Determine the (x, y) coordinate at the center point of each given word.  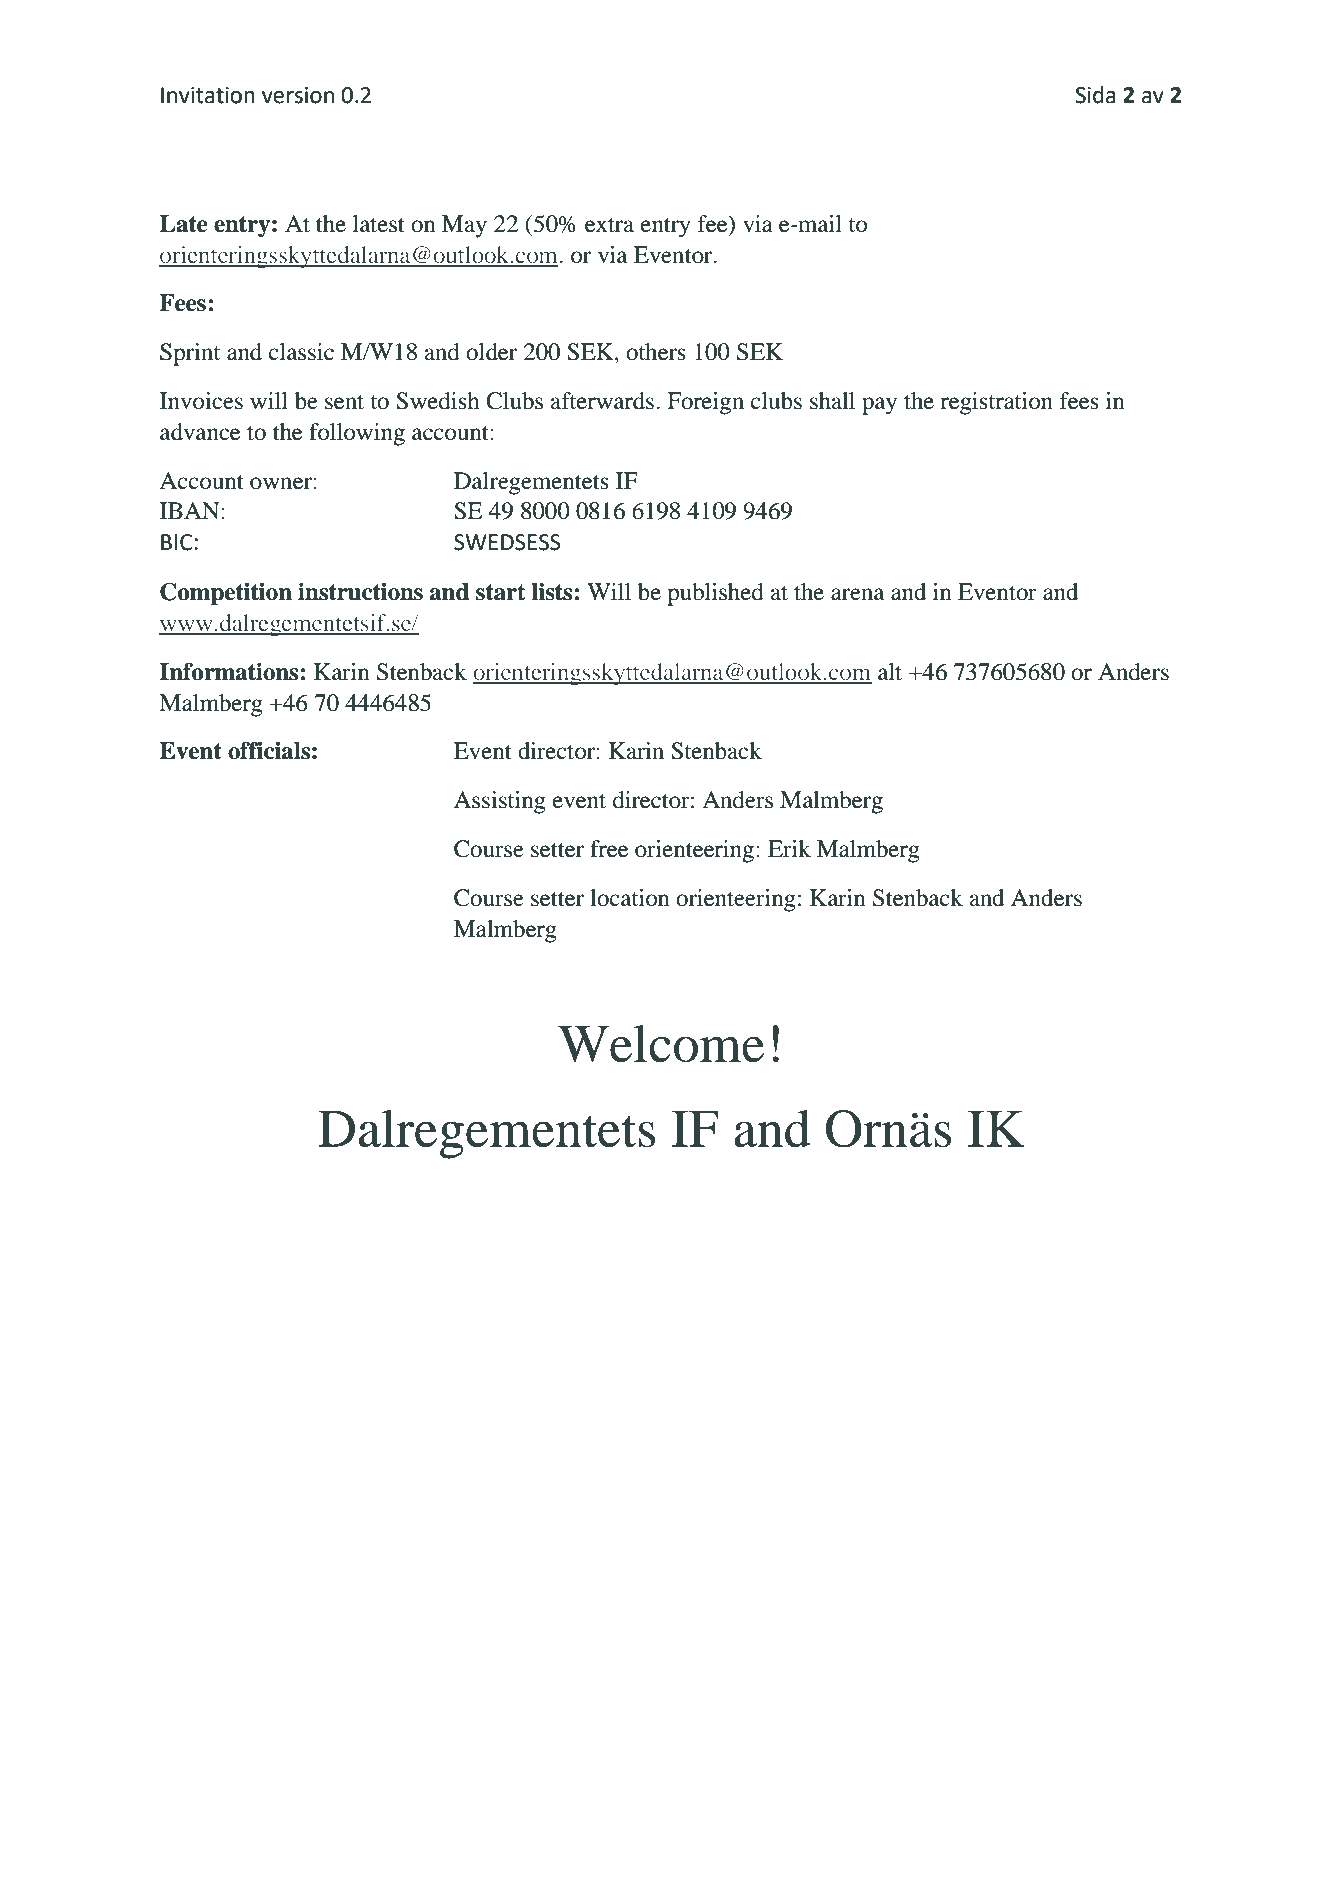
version (298, 95)
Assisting (500, 802)
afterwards (602, 401)
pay (879, 406)
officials (269, 750)
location (630, 898)
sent (344, 402)
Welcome (661, 1044)
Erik (789, 848)
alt (890, 672)
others (656, 352)
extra (609, 225)
